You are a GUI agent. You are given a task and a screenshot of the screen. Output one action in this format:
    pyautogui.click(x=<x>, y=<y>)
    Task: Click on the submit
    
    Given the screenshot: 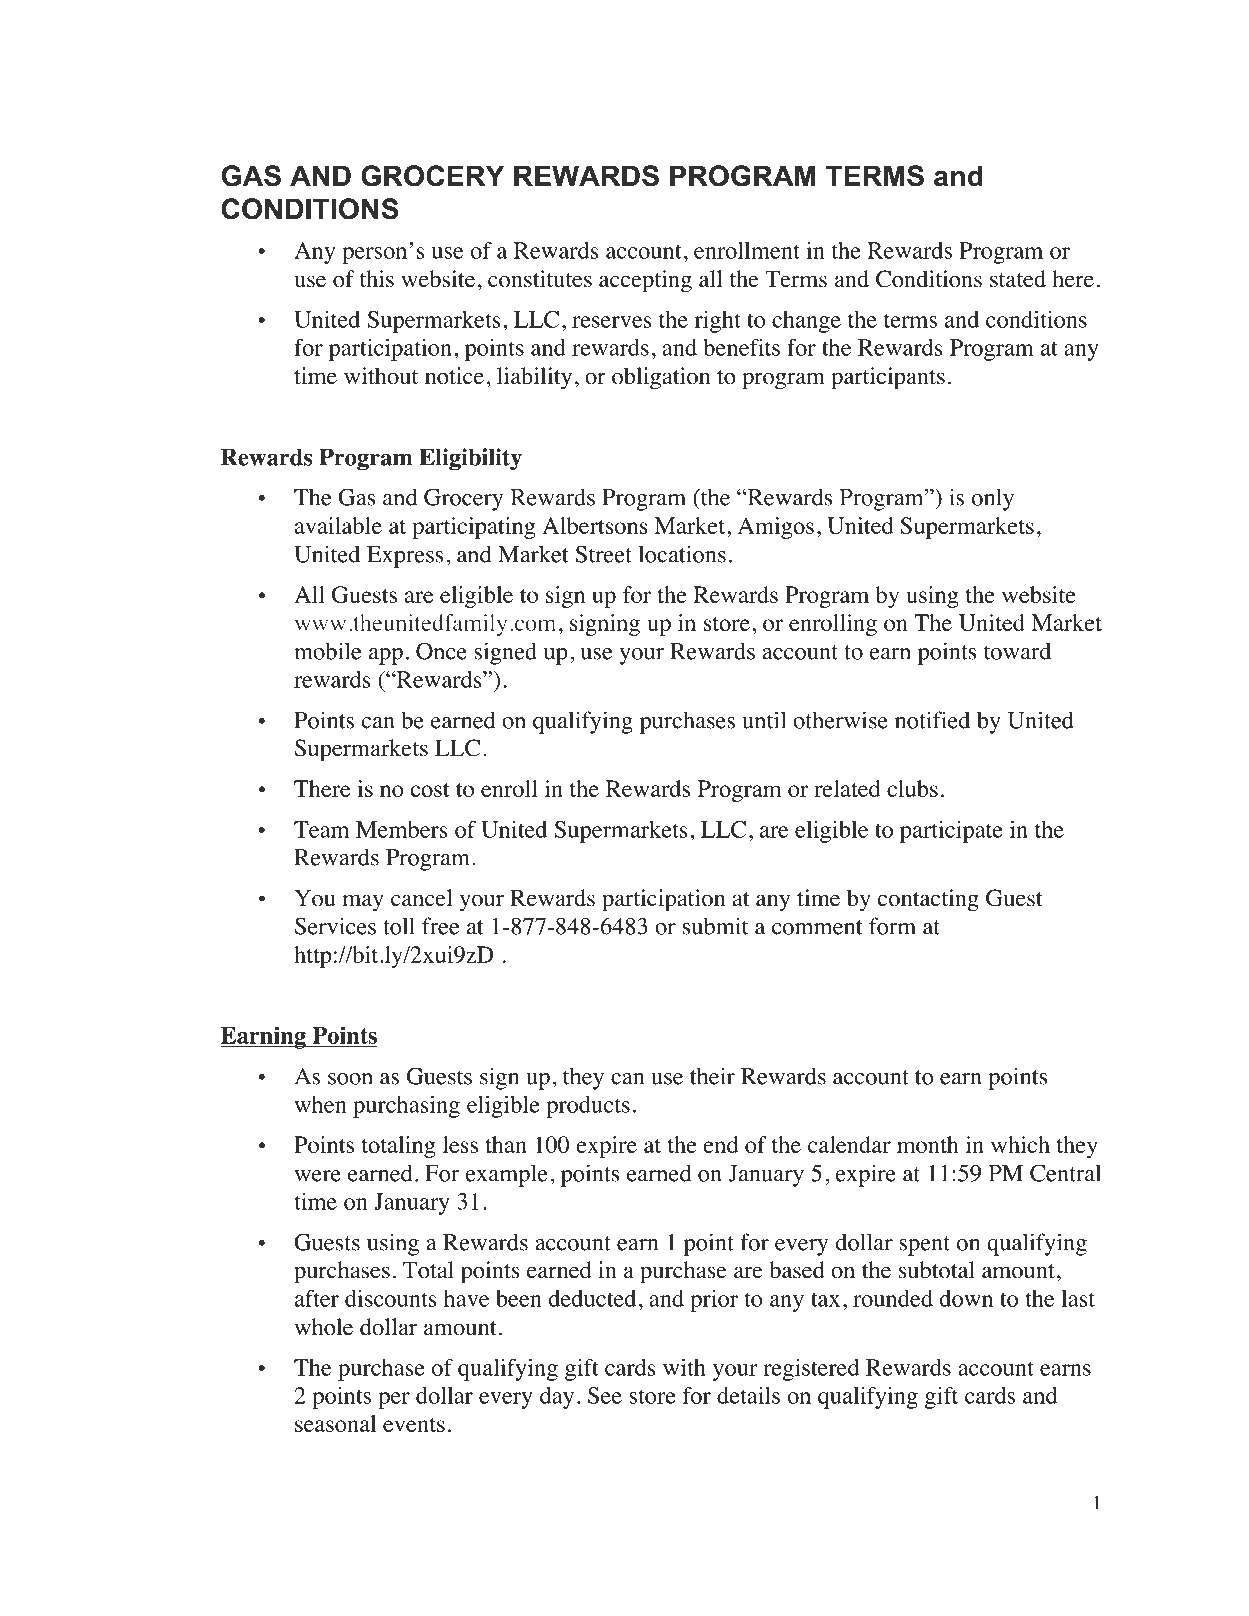 What is the action you would take?
    pyautogui.click(x=715, y=926)
